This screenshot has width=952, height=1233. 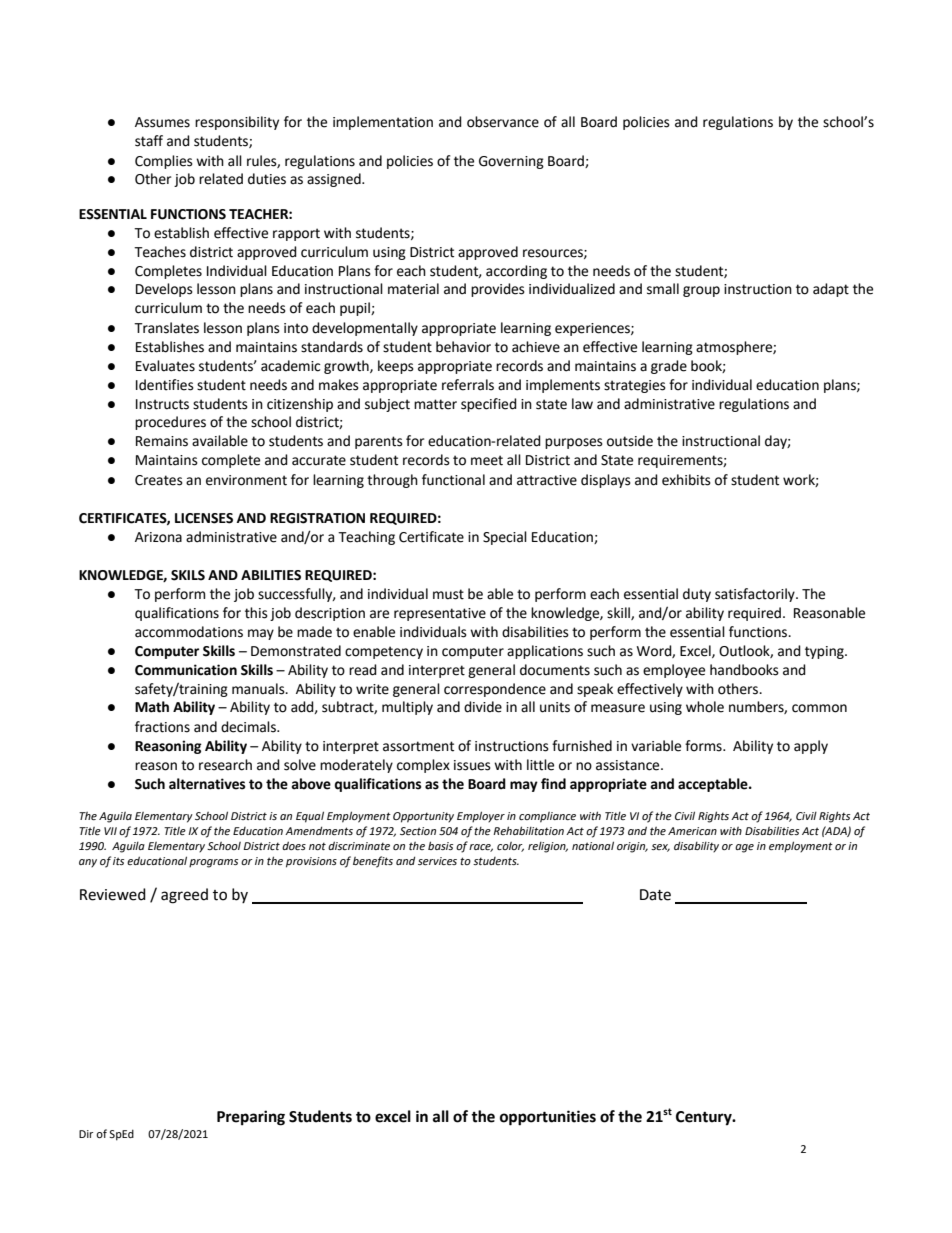 What do you see at coordinates (164, 162) in the screenshot?
I see `Complies` at bounding box center [164, 162].
